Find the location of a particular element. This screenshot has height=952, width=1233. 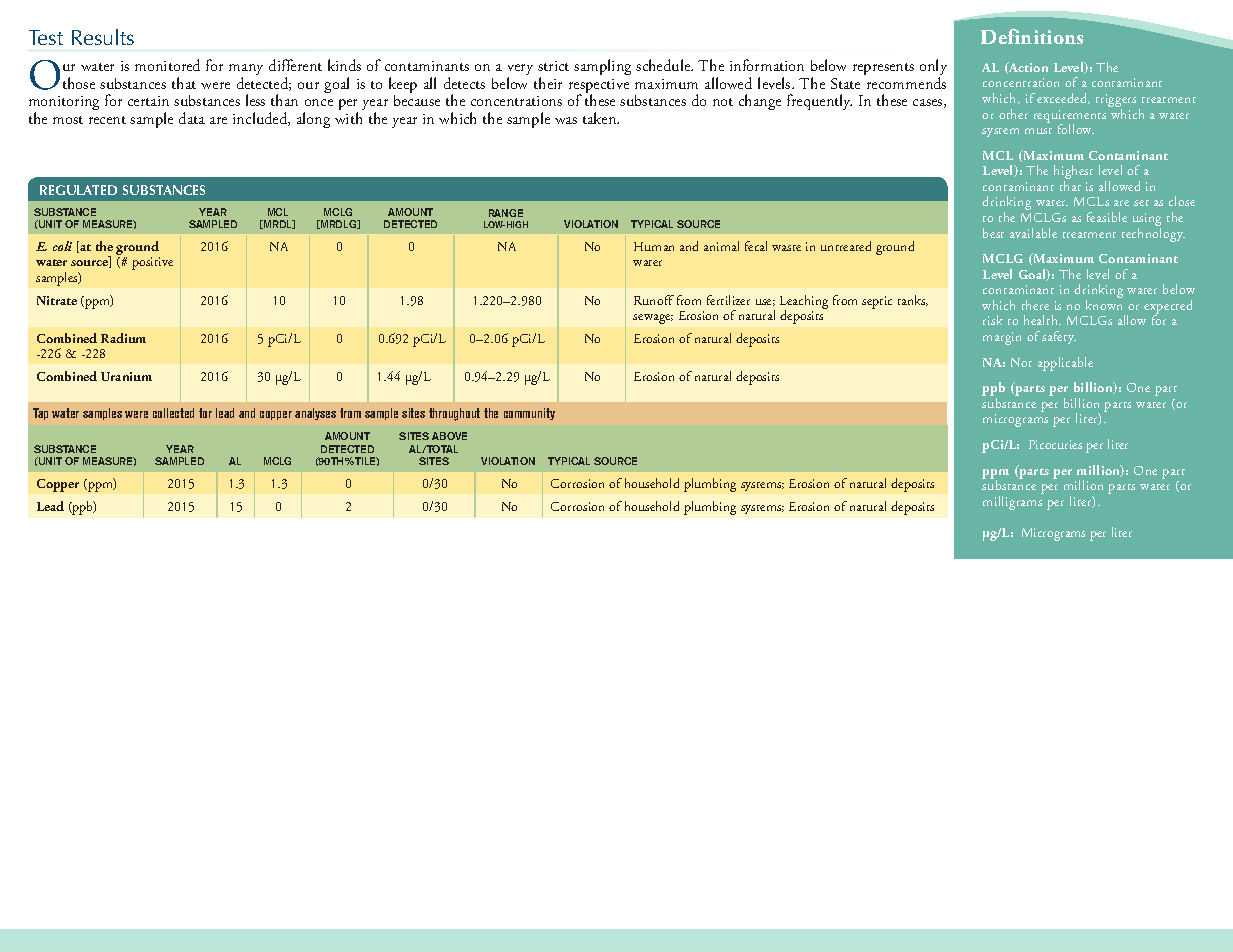

sewage is located at coordinates (653, 319).
